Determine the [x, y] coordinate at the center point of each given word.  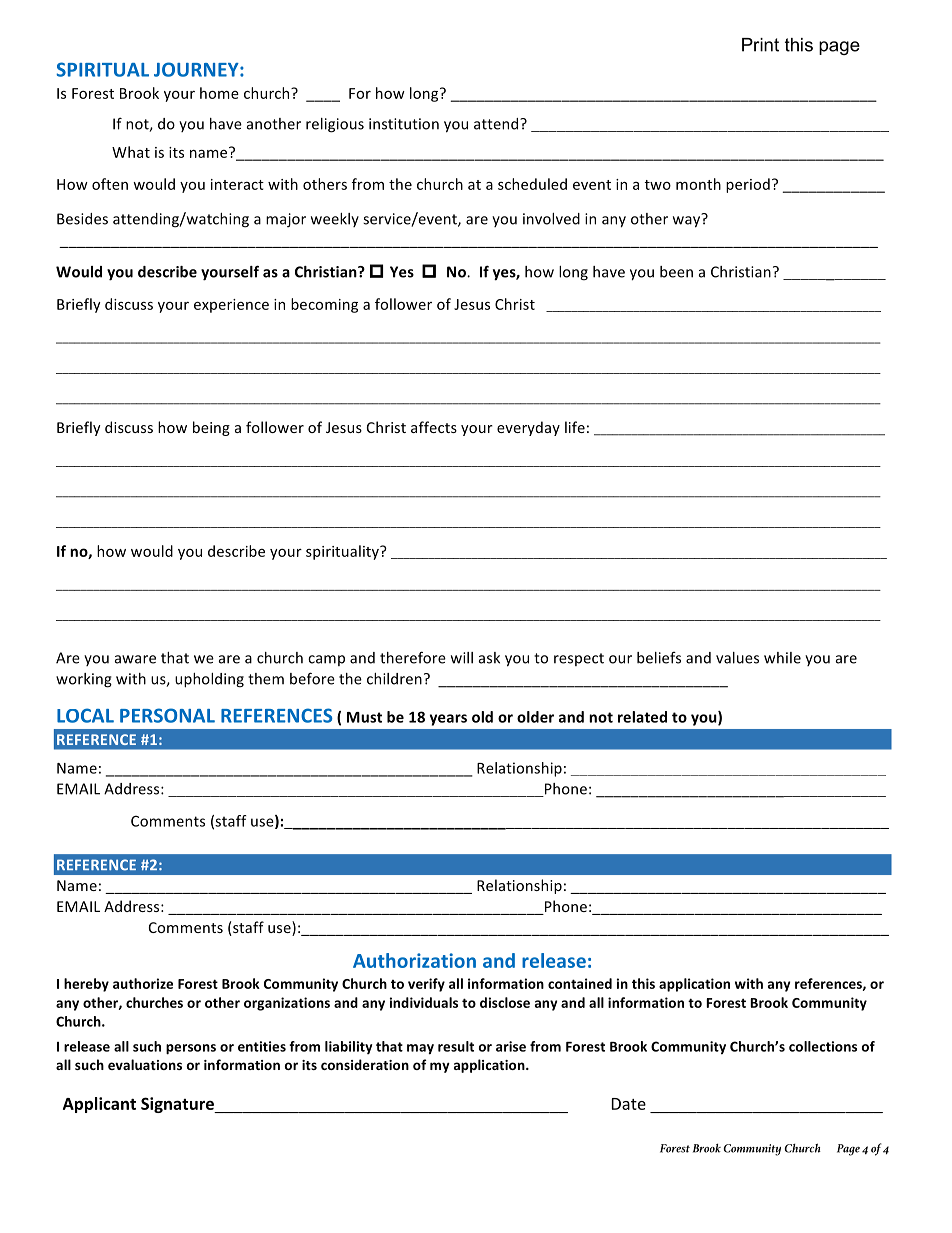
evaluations [145, 1064]
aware [135, 659]
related [642, 717]
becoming [324, 305]
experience [231, 306]
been [676, 272]
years [448, 720]
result [456, 1046]
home [219, 93]
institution [404, 124]
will [462, 658]
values [737, 658]
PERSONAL [167, 715]
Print [760, 45]
